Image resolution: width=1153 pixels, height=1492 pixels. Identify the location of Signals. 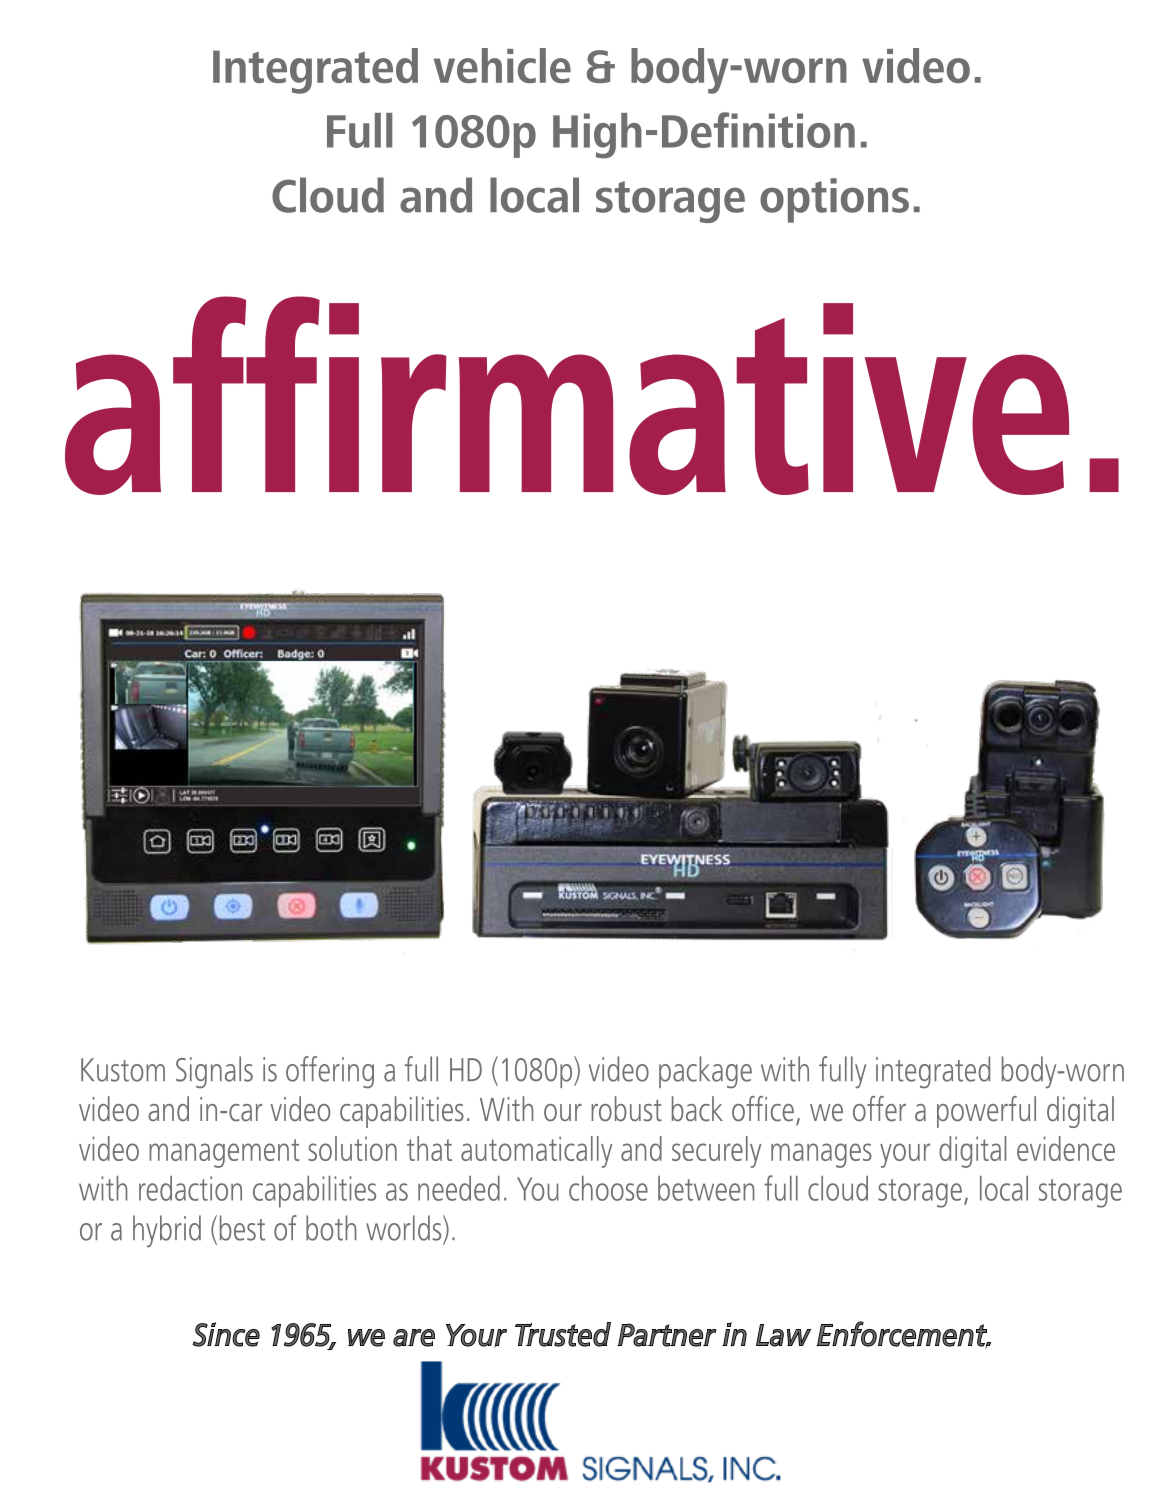
(214, 1072).
